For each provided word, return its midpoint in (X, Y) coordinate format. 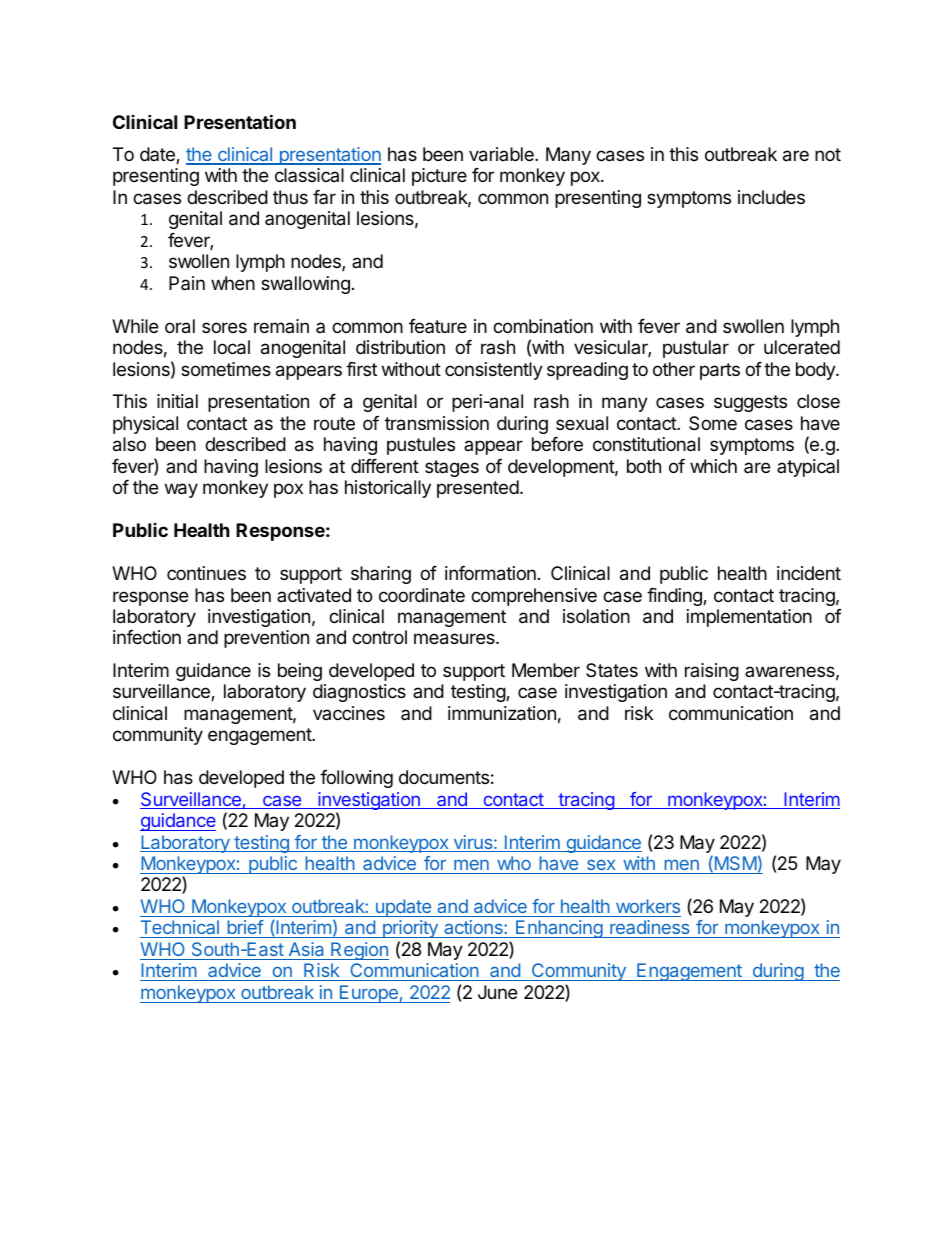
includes (771, 197)
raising (712, 672)
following (356, 779)
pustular (696, 349)
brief (245, 929)
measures (455, 639)
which (713, 466)
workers (648, 906)
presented (478, 489)
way (181, 490)
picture (439, 177)
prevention (266, 639)
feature (438, 326)
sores (224, 327)
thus (290, 197)
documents (444, 777)
